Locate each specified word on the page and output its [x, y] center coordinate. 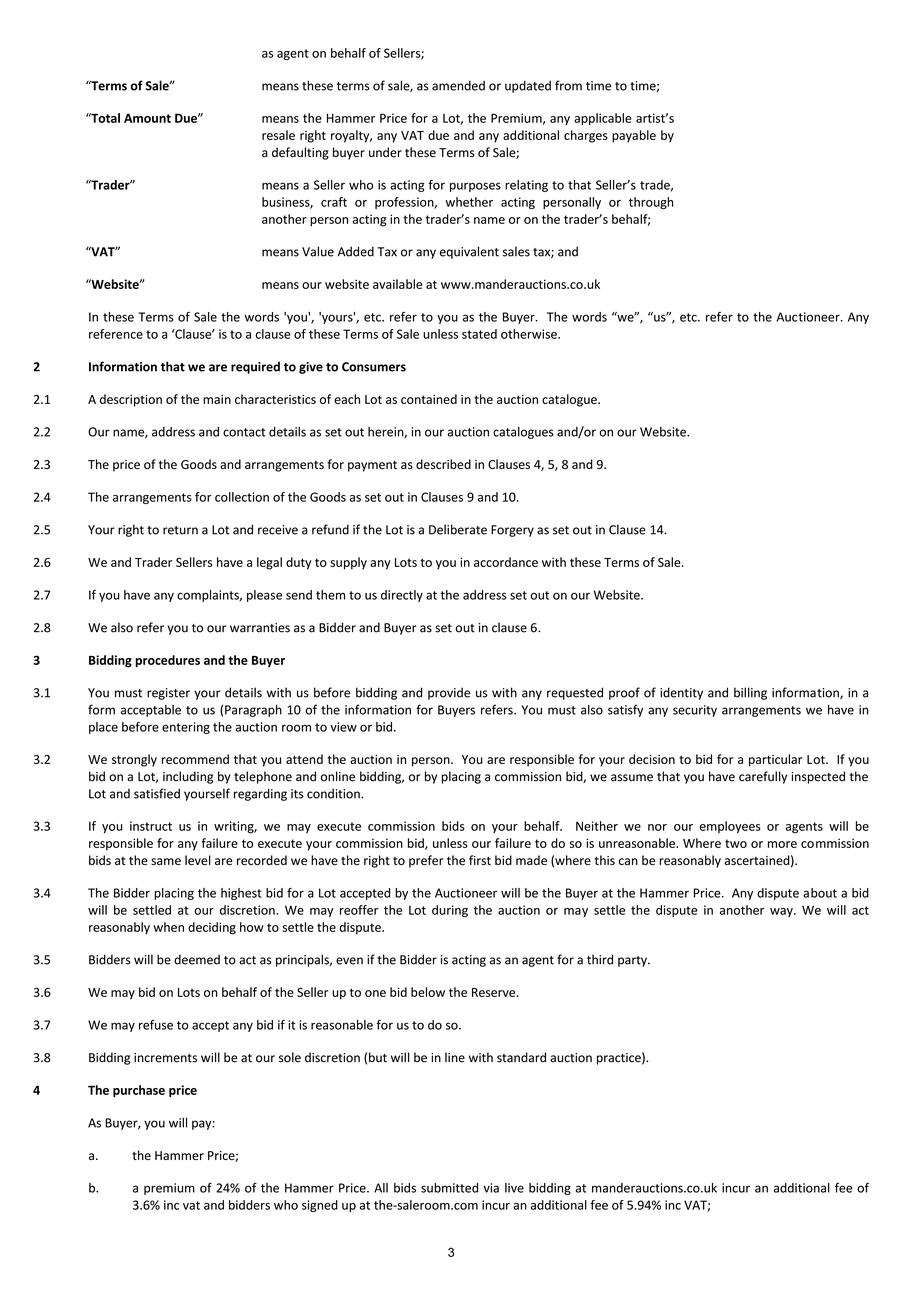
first [480, 860]
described [443, 464]
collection [242, 497]
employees [730, 827]
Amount [147, 118]
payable [634, 136]
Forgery [512, 531]
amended [458, 85]
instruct [151, 826]
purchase [139, 1091]
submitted [449, 1188]
